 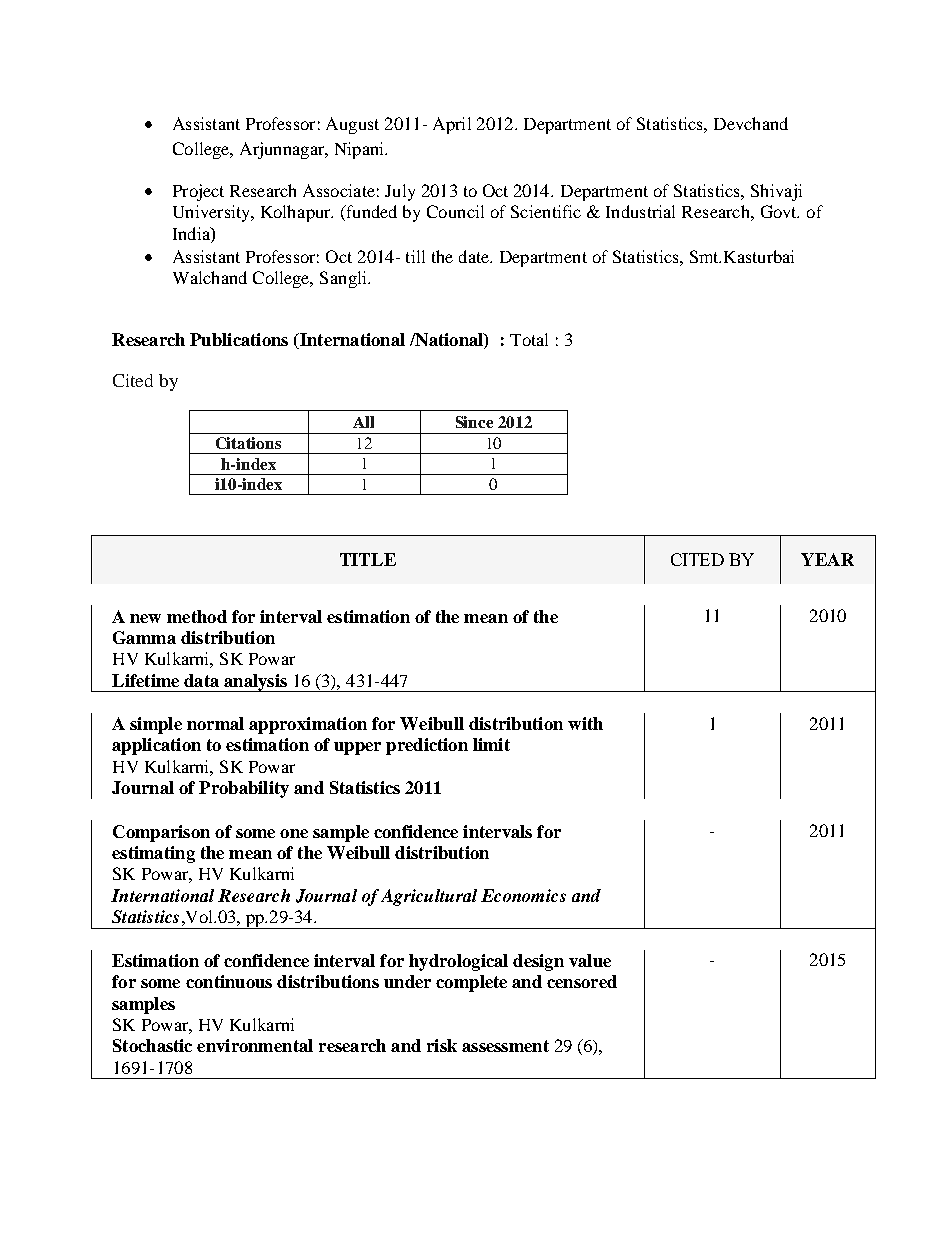 I want to click on Cited, so click(x=133, y=380).
